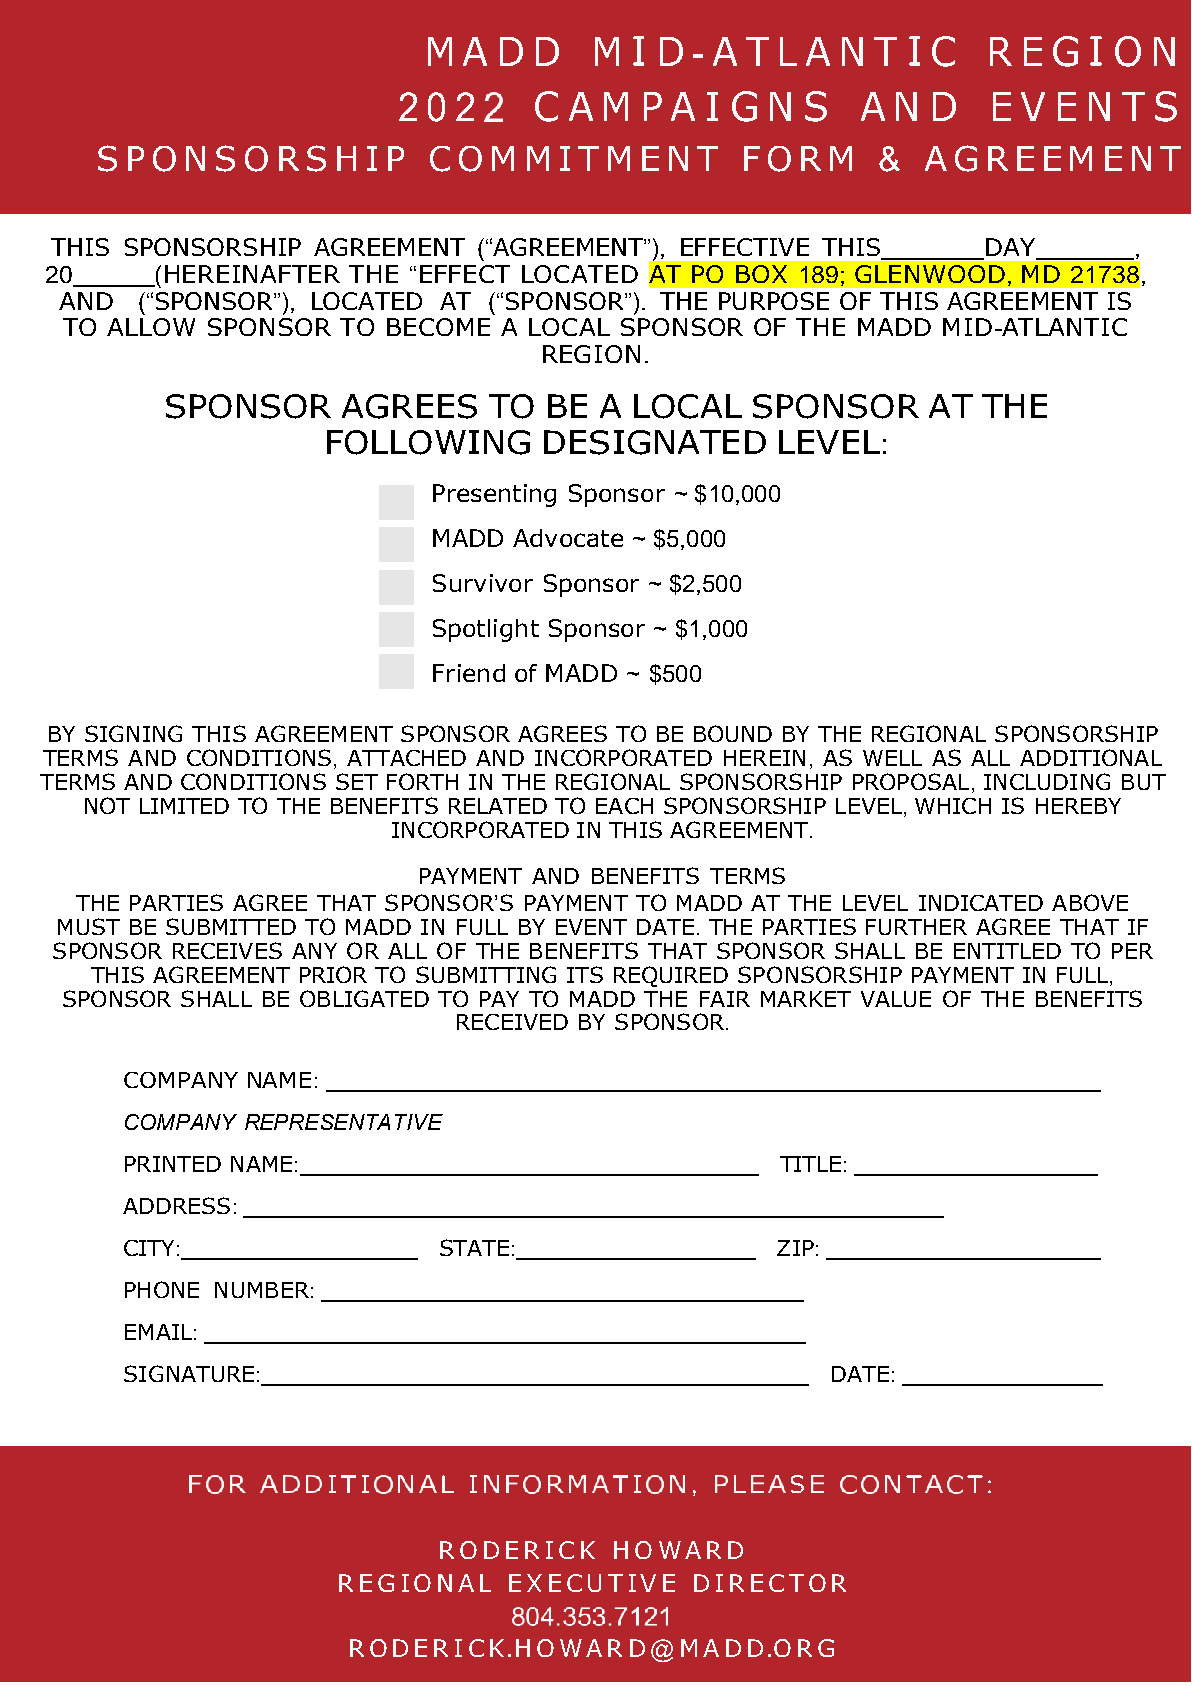 The image size is (1192, 1686). Describe the element at coordinates (1010, 247) in the screenshot. I see `DAY` at that location.
